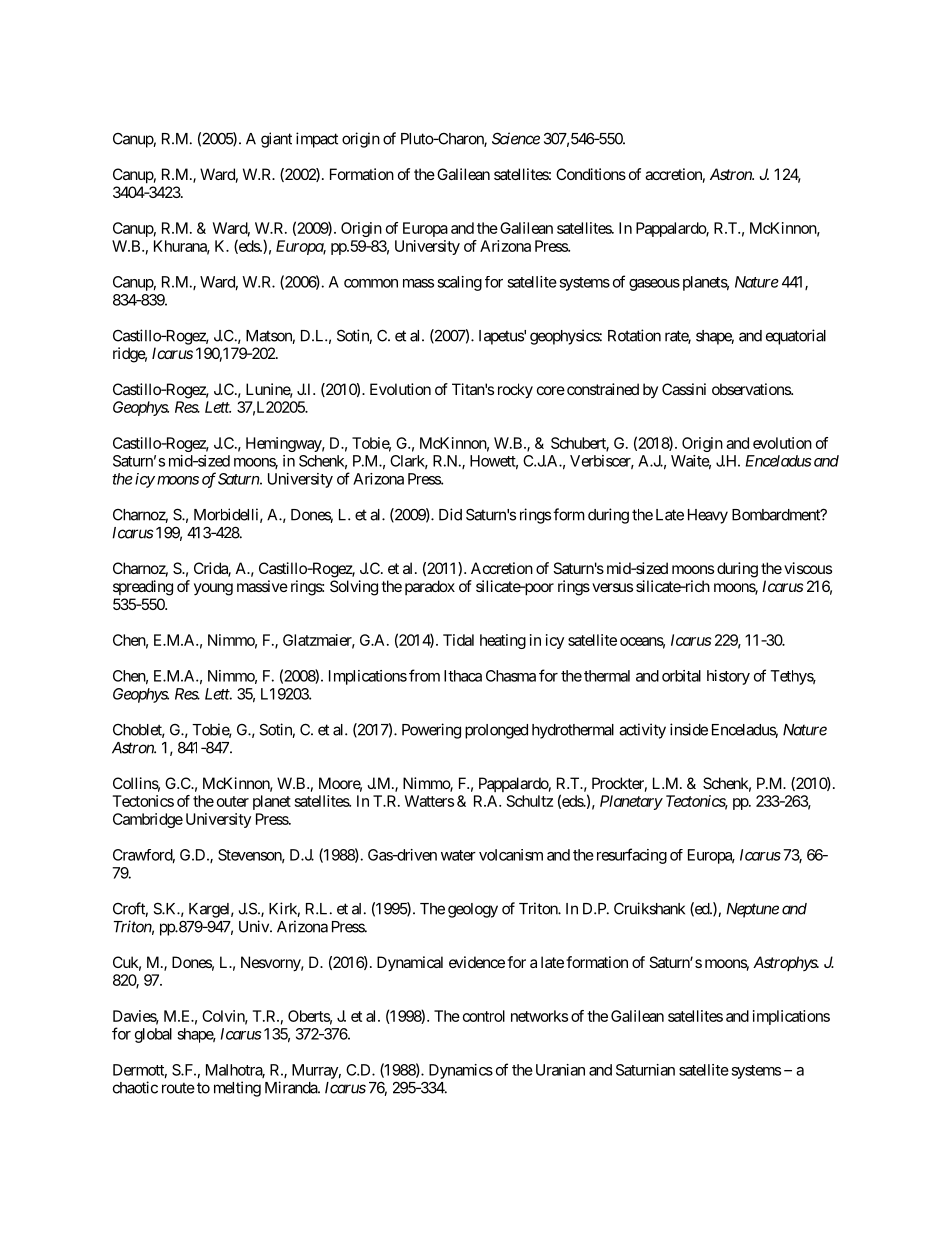 The width and height of the screenshot is (952, 1233). I want to click on Dynamics, so click(461, 1071).
